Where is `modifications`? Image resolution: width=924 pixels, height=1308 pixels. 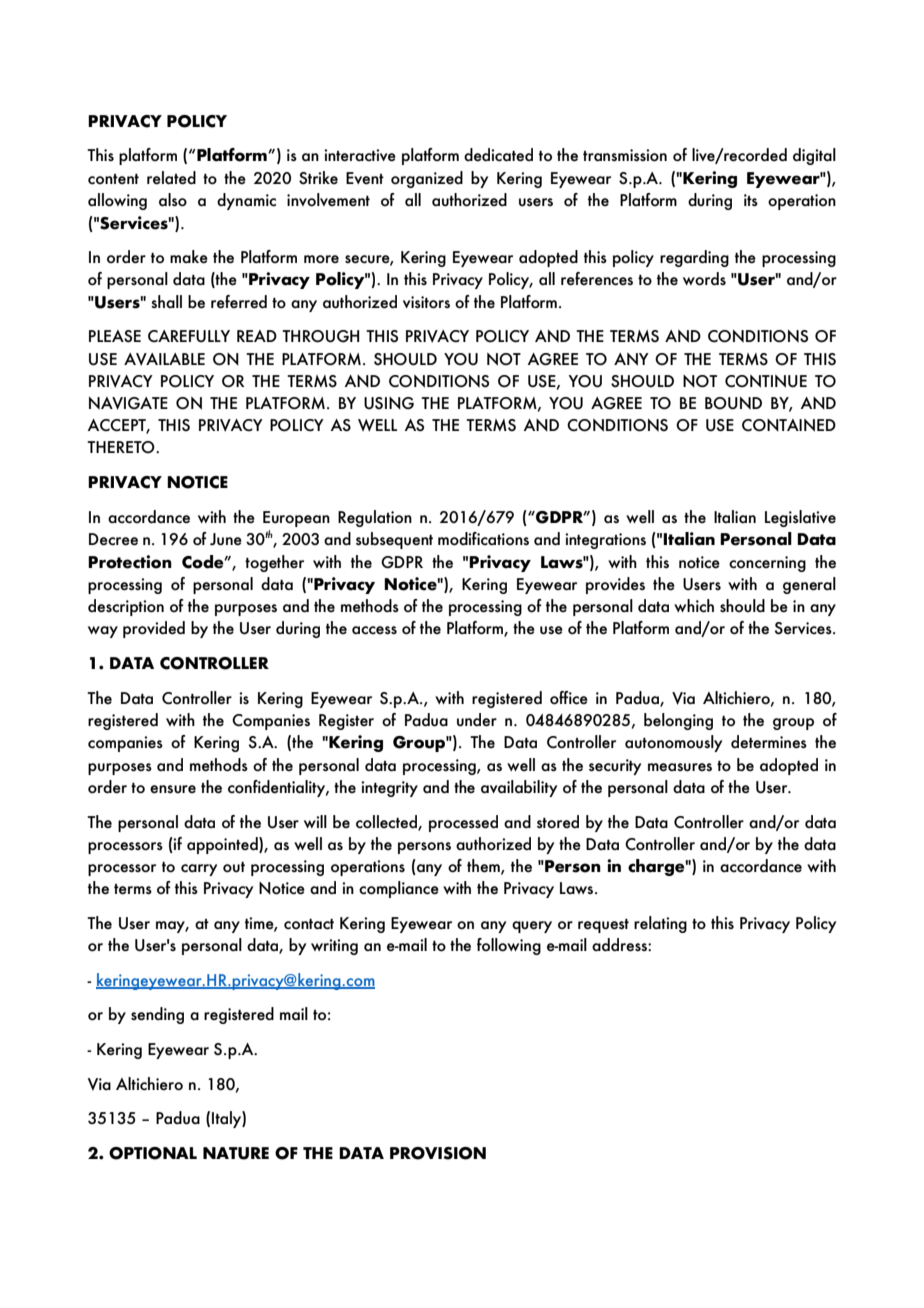
modifications is located at coordinates (483, 539).
